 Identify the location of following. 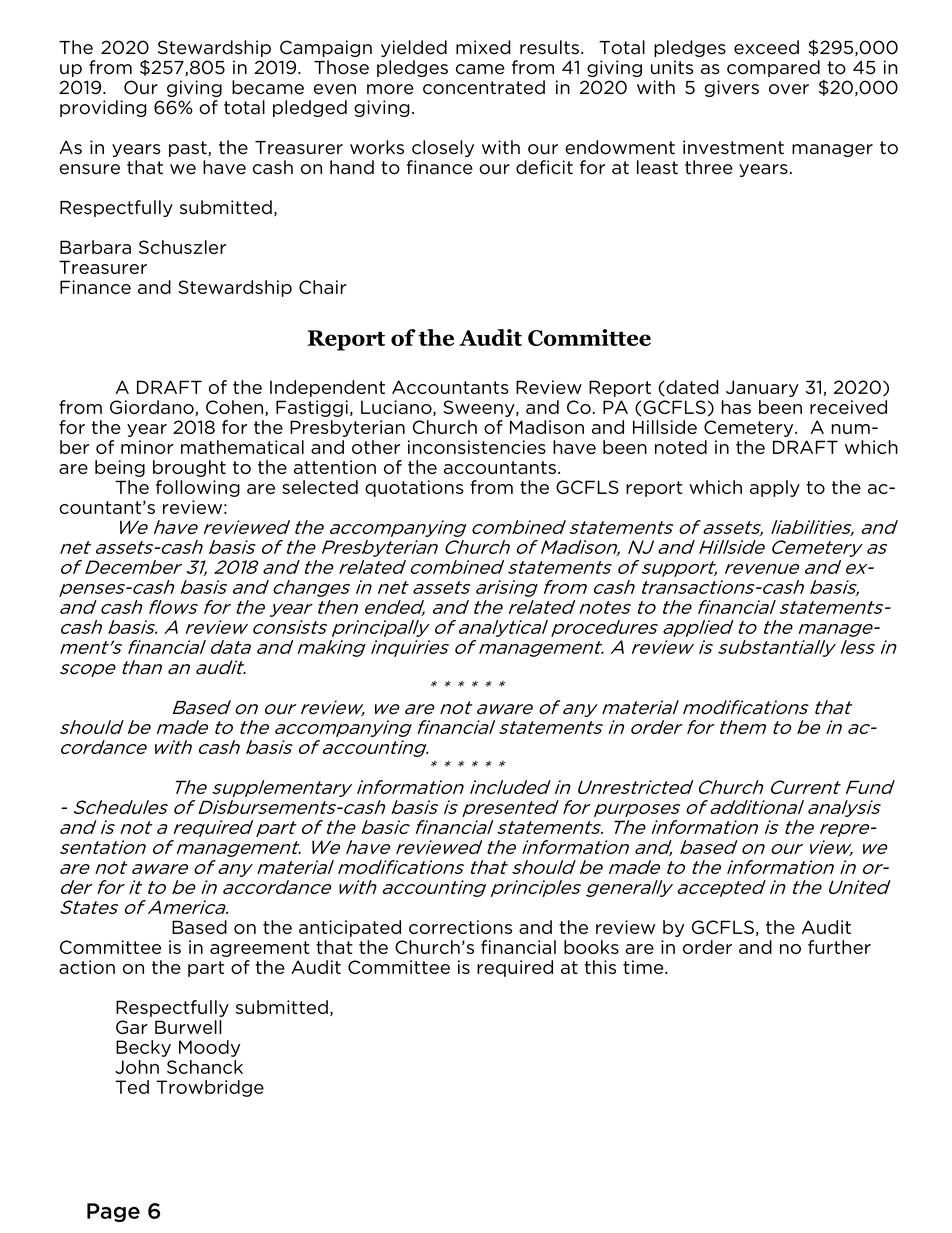
(198, 488).
